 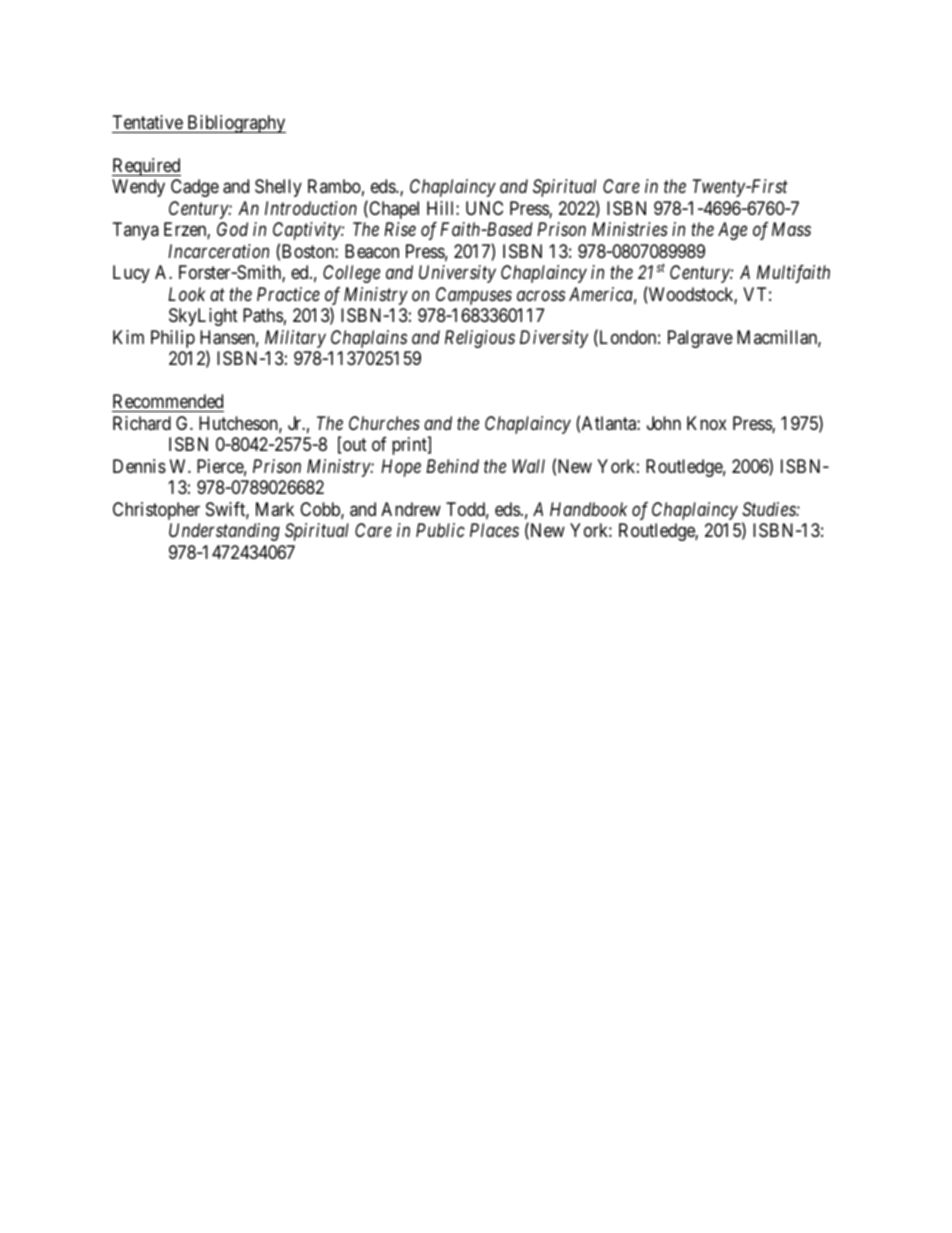 What do you see at coordinates (173, 339) in the screenshot?
I see `Philip` at bounding box center [173, 339].
